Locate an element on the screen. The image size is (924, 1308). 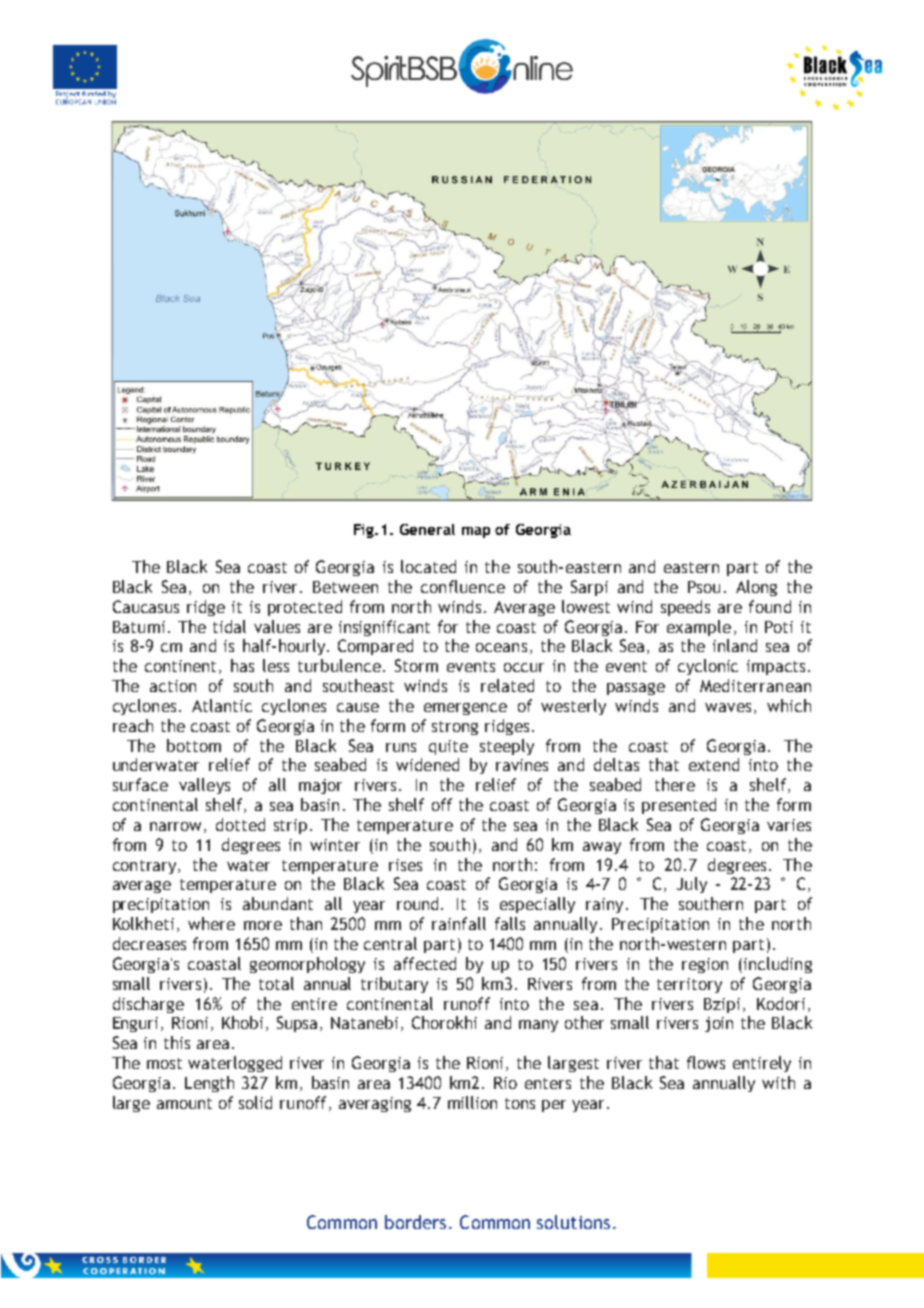
amount is located at coordinates (184, 1103).
